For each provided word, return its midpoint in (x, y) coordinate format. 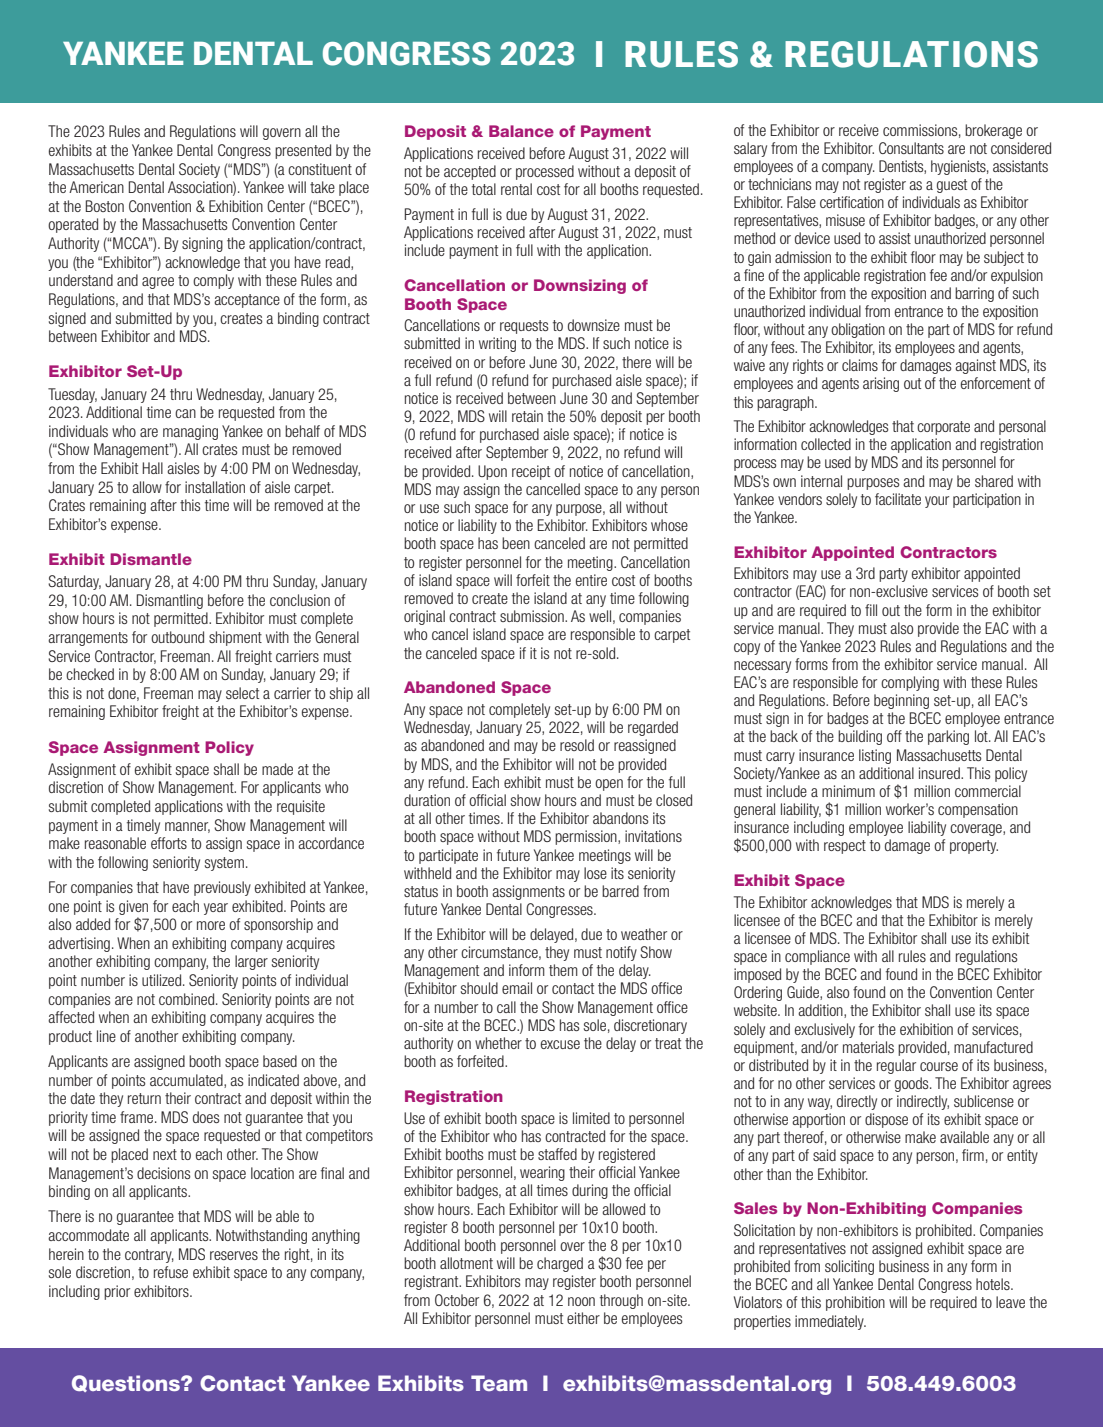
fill (871, 610)
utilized (163, 980)
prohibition (855, 1303)
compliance (817, 957)
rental (516, 189)
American (96, 187)
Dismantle (151, 559)
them (563, 970)
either (583, 1318)
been (516, 543)
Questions (127, 1383)
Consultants (911, 148)
